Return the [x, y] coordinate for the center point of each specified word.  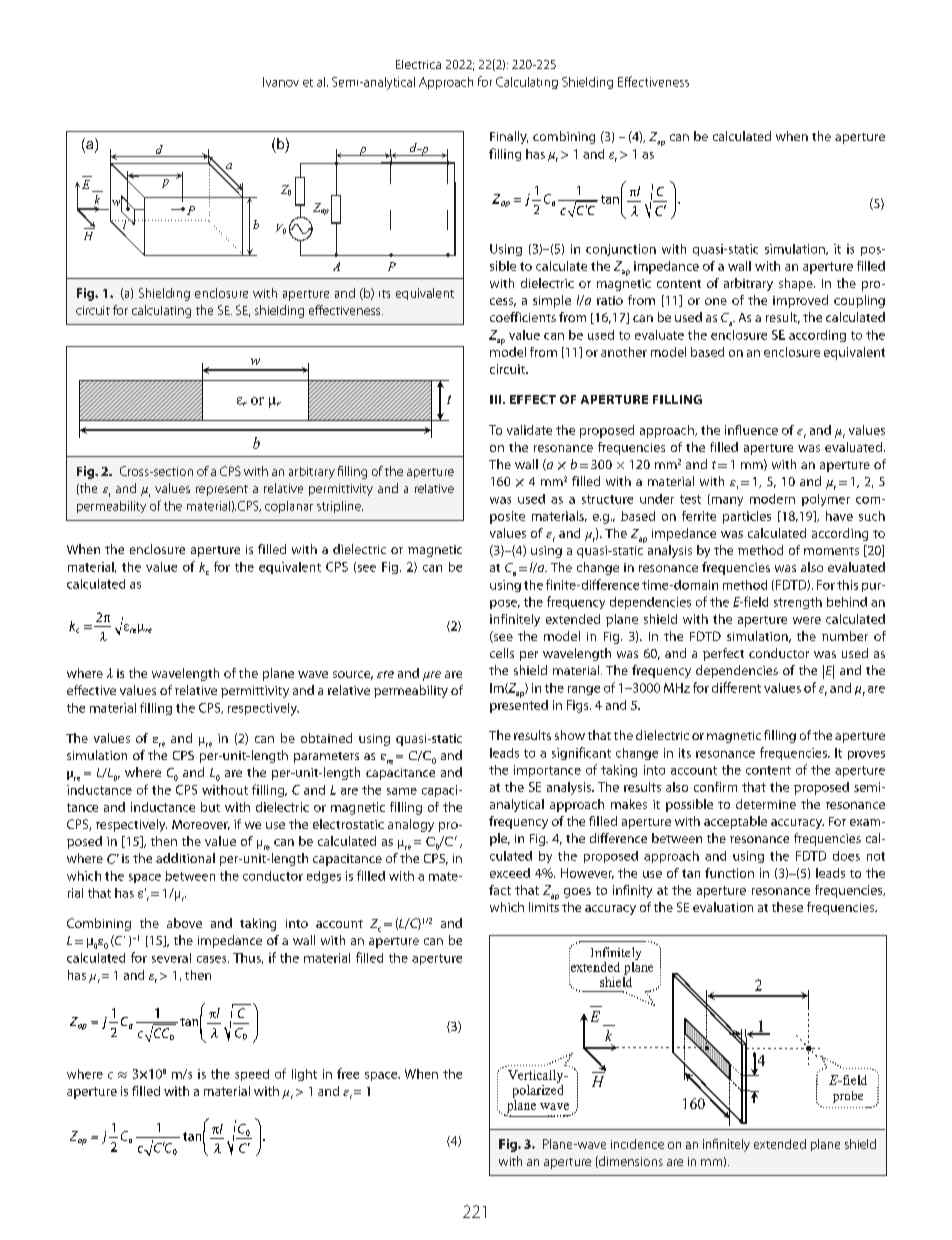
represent [222, 490]
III [497, 399]
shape [797, 284]
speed [252, 1075]
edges [324, 877]
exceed [510, 873]
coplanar [289, 507]
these [787, 907]
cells [502, 653]
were [807, 620]
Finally [509, 137]
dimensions [630, 1162]
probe [848, 1097]
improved [800, 301]
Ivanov [281, 82]
